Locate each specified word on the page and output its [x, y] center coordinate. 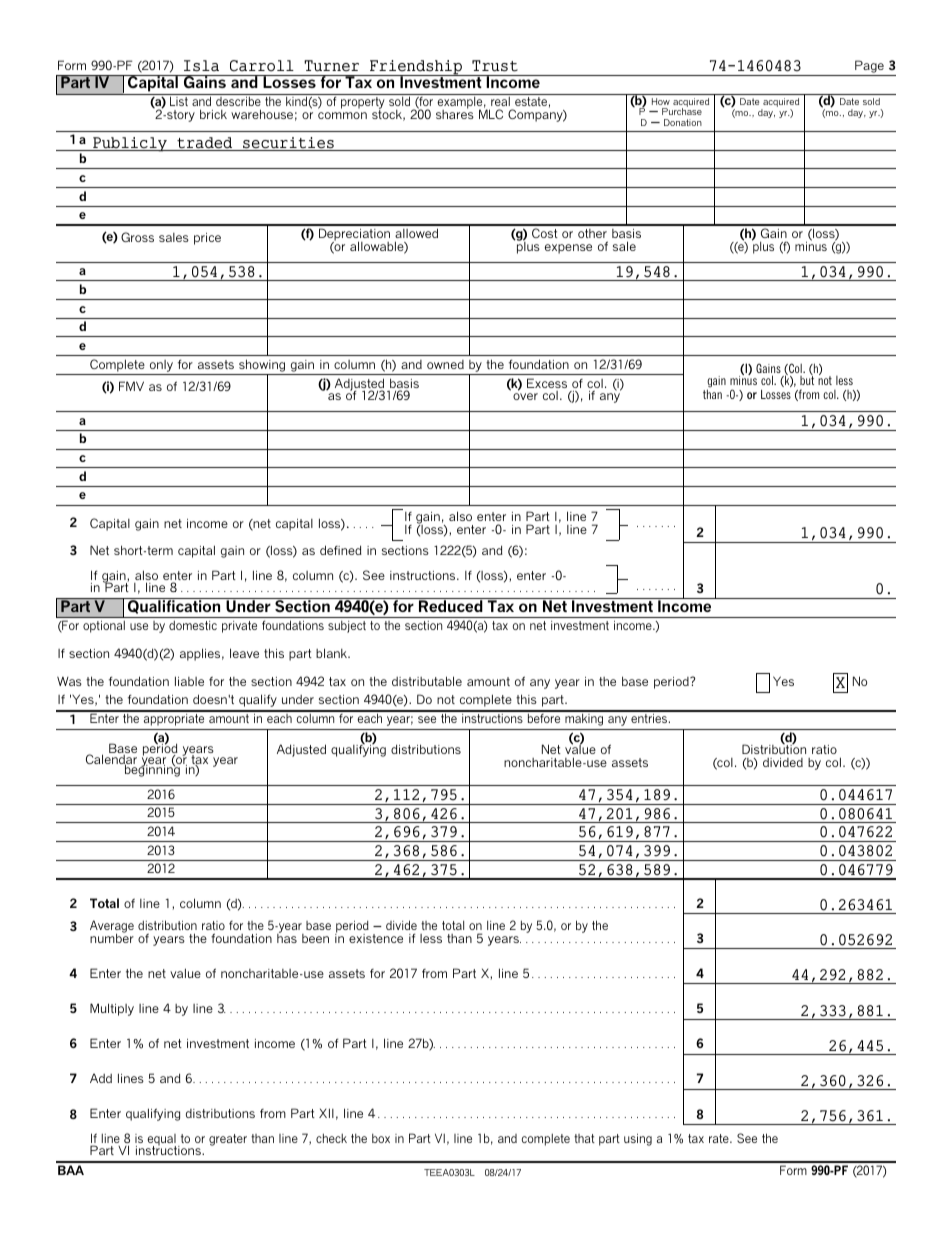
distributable [427, 681]
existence [376, 938]
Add [101, 1078]
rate [720, 1138]
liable [189, 681]
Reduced [451, 606]
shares [455, 113]
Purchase [682, 110]
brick [213, 114]
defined [341, 550]
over [525, 396]
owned [445, 364]
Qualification [174, 606]
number [112, 937]
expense [568, 249]
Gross [137, 237]
